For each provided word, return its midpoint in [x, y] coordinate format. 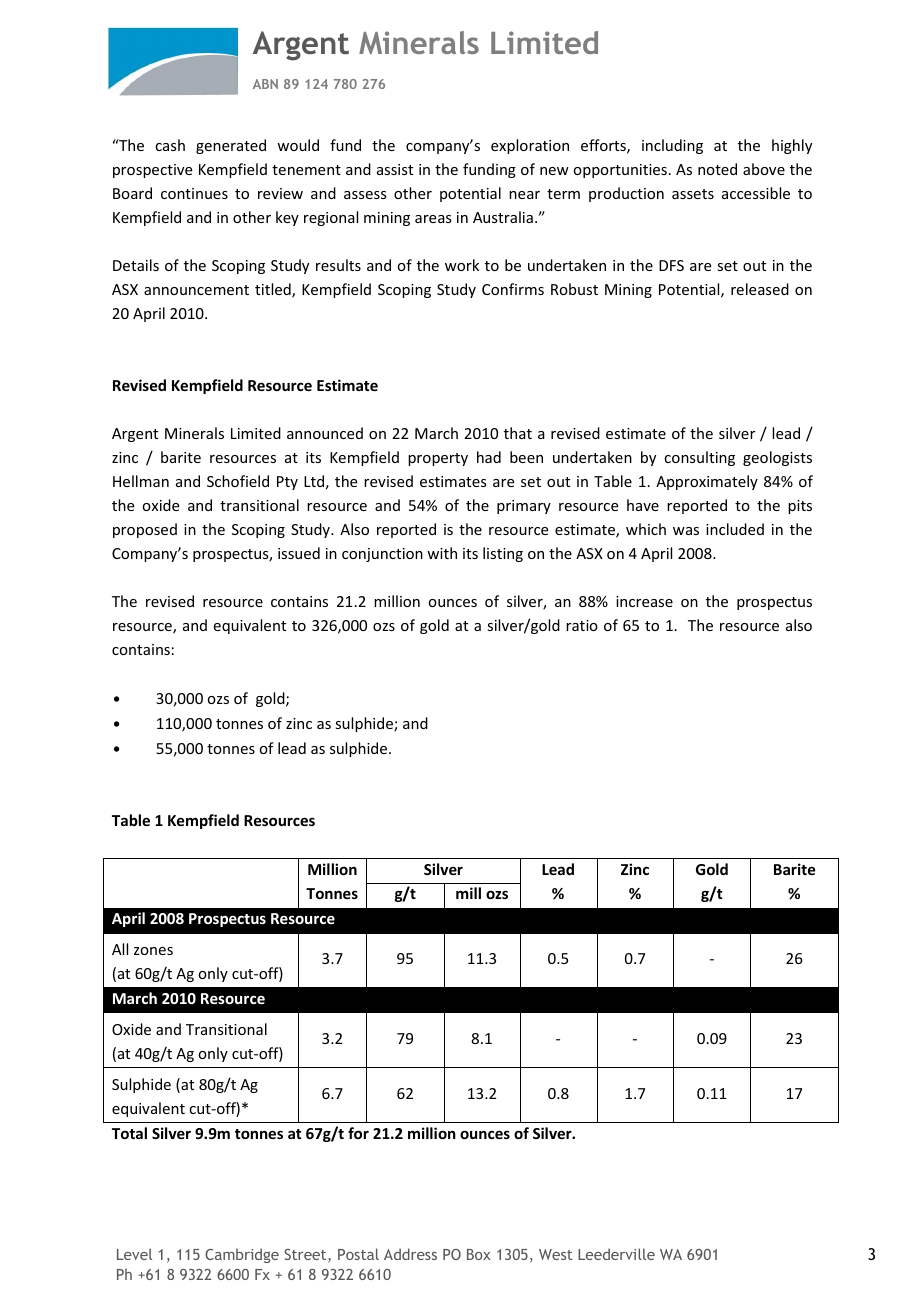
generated [231, 146]
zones [153, 951]
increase [644, 601]
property [438, 459]
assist [395, 169]
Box [479, 1254]
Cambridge [242, 1255]
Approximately [707, 482]
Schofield [238, 481]
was [686, 531]
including [672, 146]
